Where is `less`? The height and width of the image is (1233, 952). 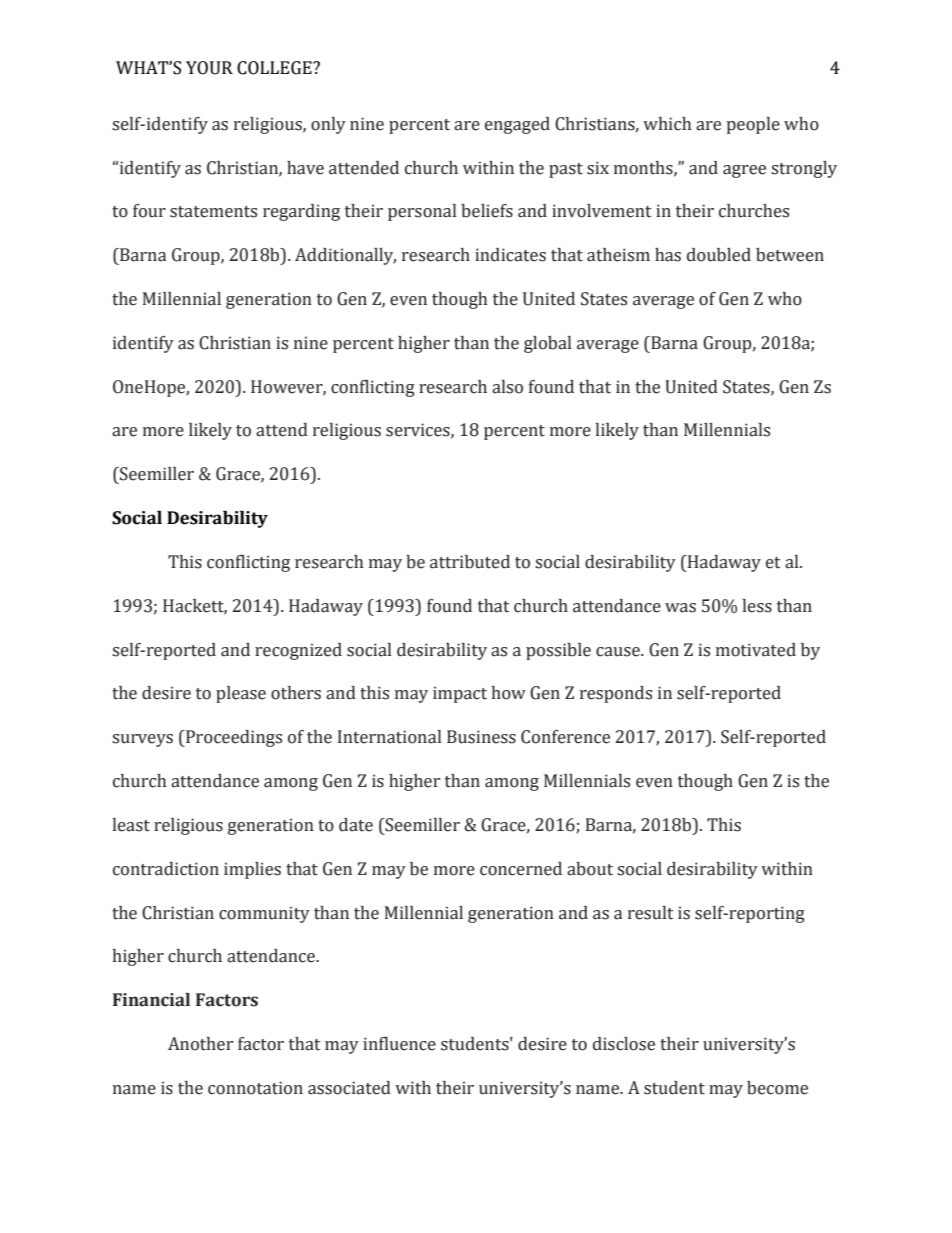
less is located at coordinates (757, 606).
